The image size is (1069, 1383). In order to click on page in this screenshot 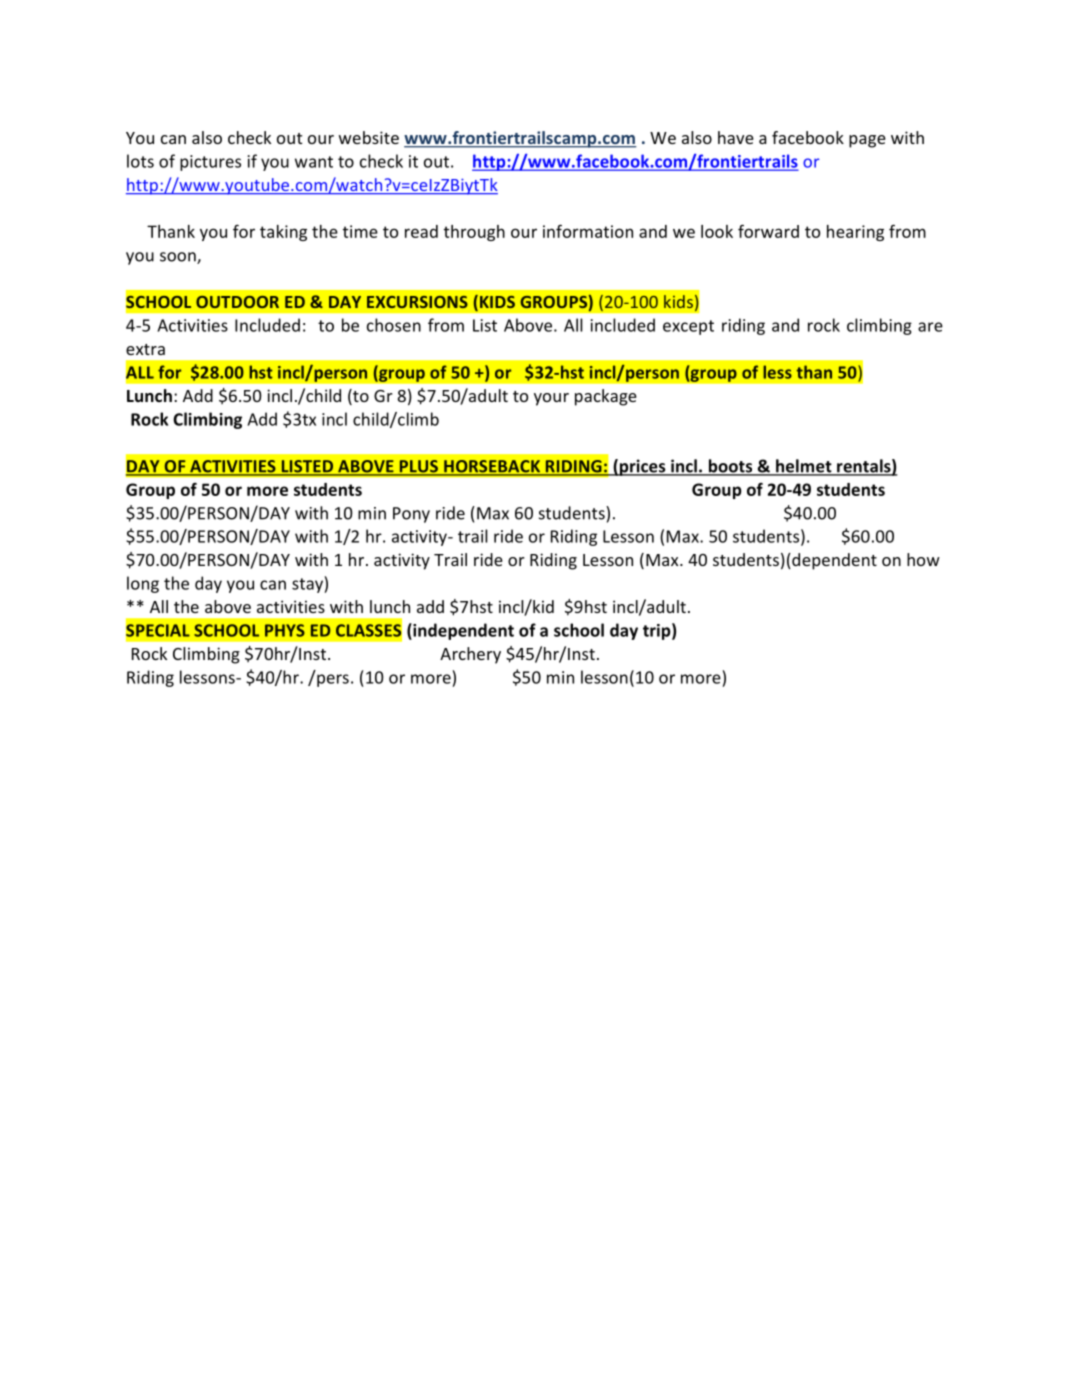, I will do `click(867, 141)`.
